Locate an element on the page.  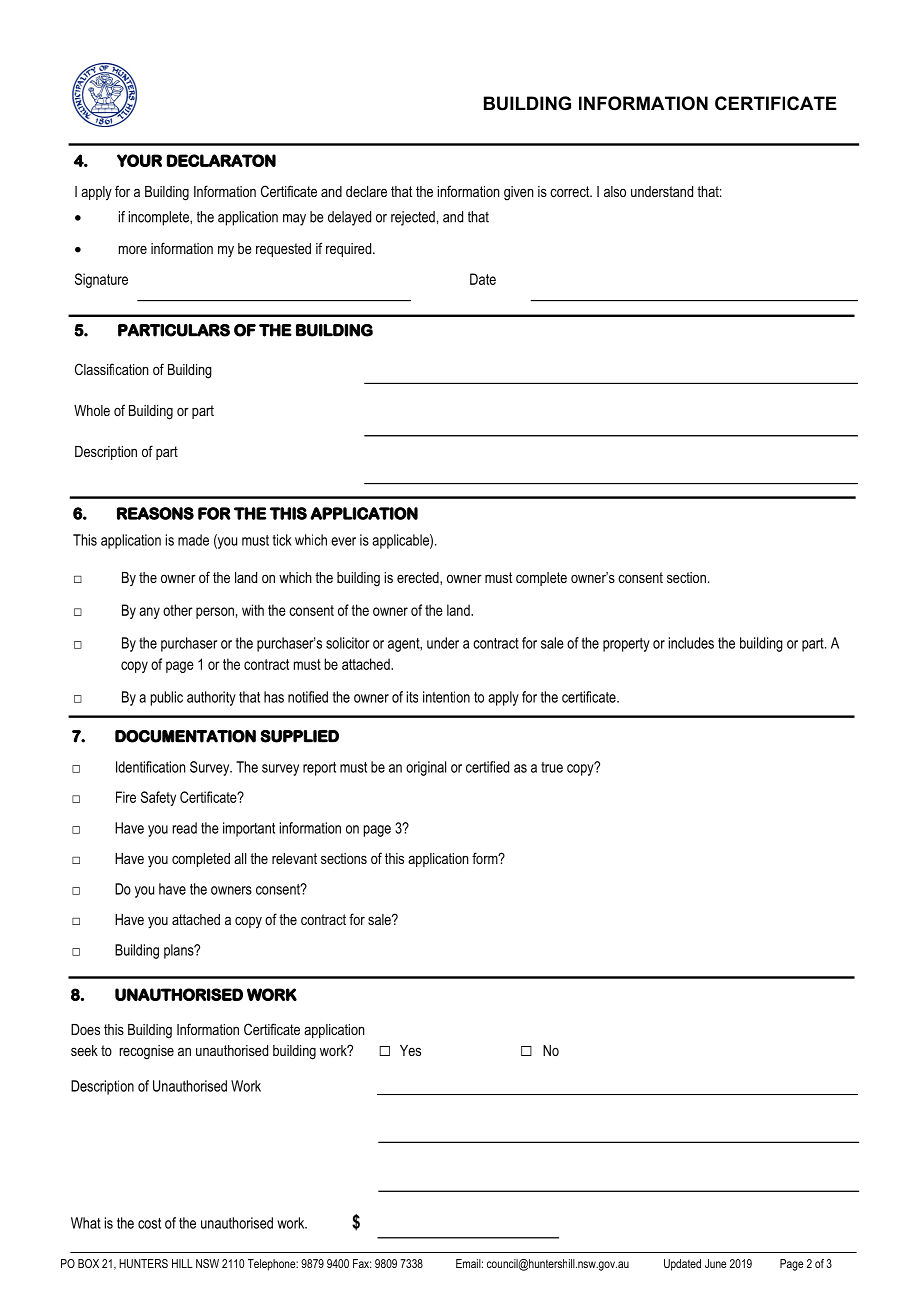
relevant is located at coordinates (294, 858).
